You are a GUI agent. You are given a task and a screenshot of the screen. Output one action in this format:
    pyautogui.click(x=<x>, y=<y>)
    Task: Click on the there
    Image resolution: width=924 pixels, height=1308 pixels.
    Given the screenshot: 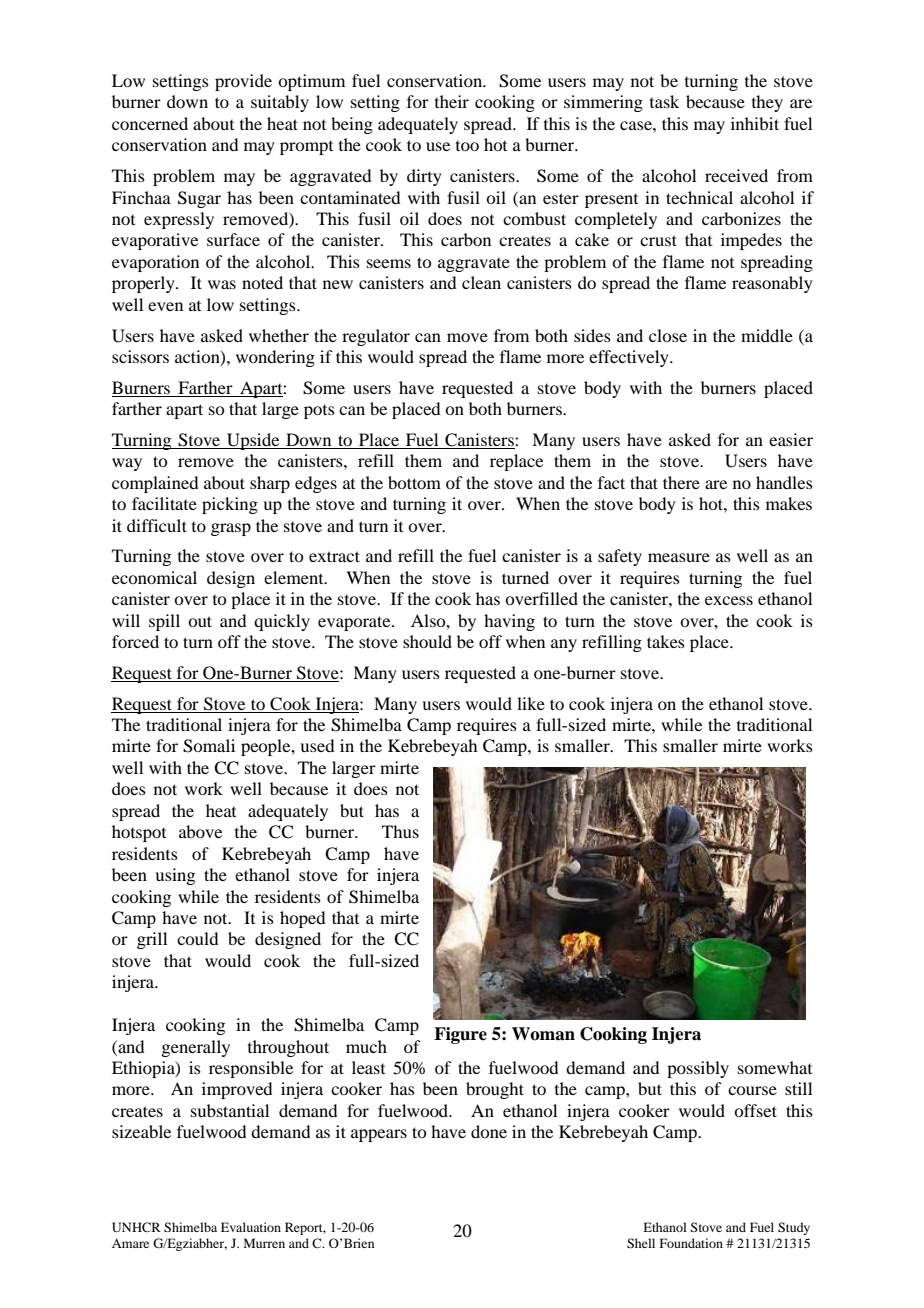 What is the action you would take?
    pyautogui.click(x=681, y=482)
